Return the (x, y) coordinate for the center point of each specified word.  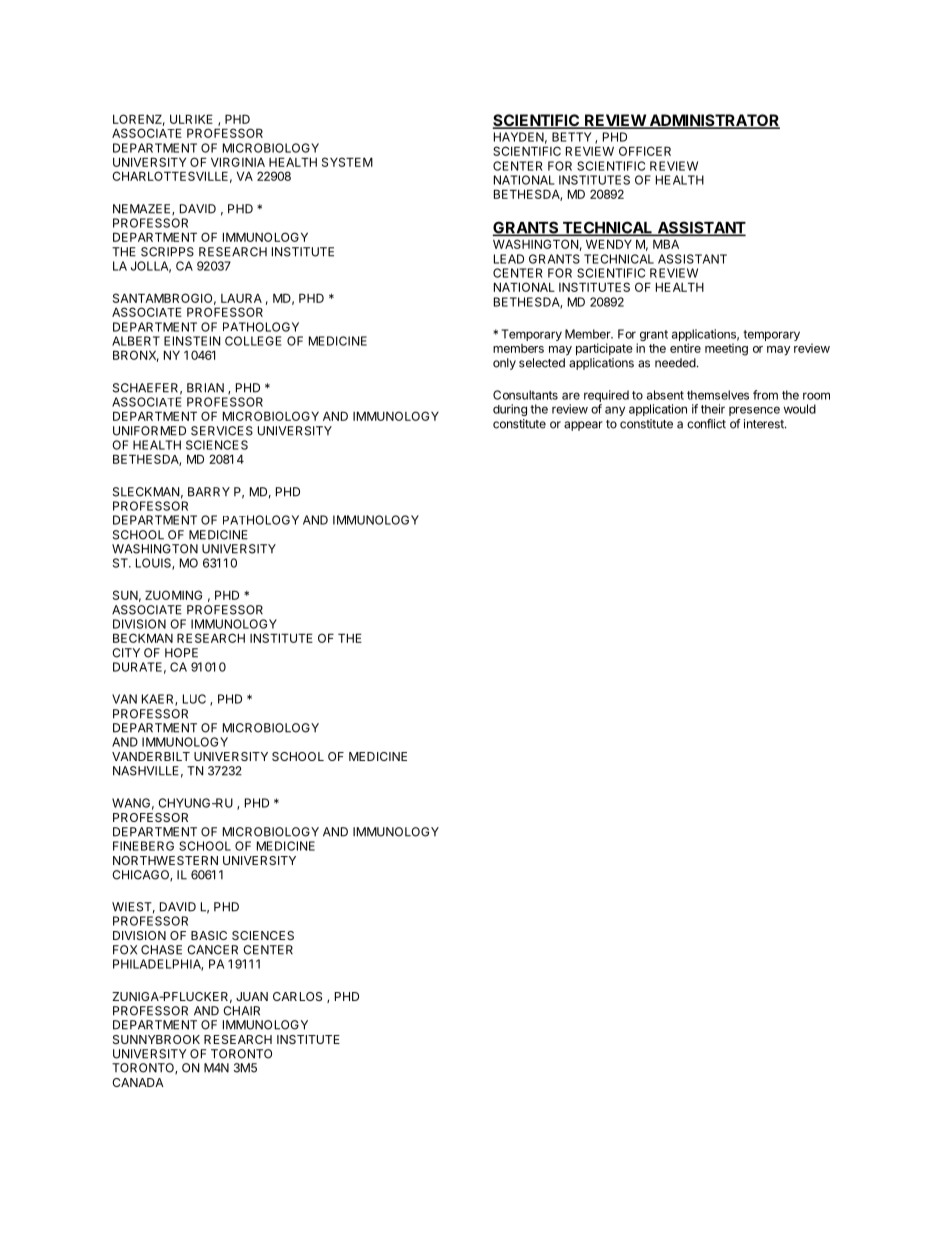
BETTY (571, 137)
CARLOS (297, 996)
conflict (706, 424)
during (510, 410)
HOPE (181, 653)
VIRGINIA (238, 162)
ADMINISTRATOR (713, 121)
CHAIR (241, 1011)
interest (765, 424)
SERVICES (222, 431)
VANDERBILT (151, 756)
